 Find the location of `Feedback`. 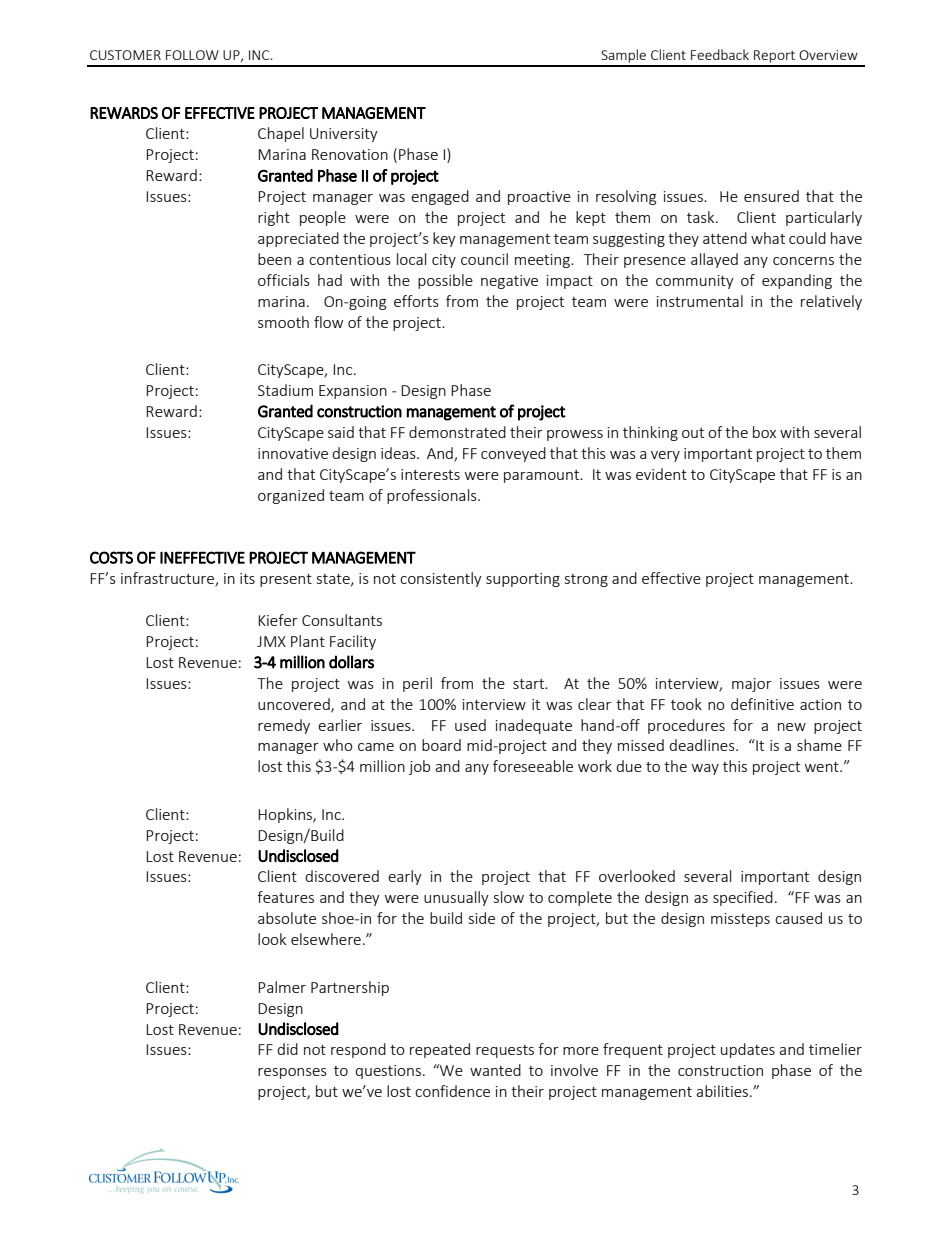

Feedback is located at coordinates (720, 54).
